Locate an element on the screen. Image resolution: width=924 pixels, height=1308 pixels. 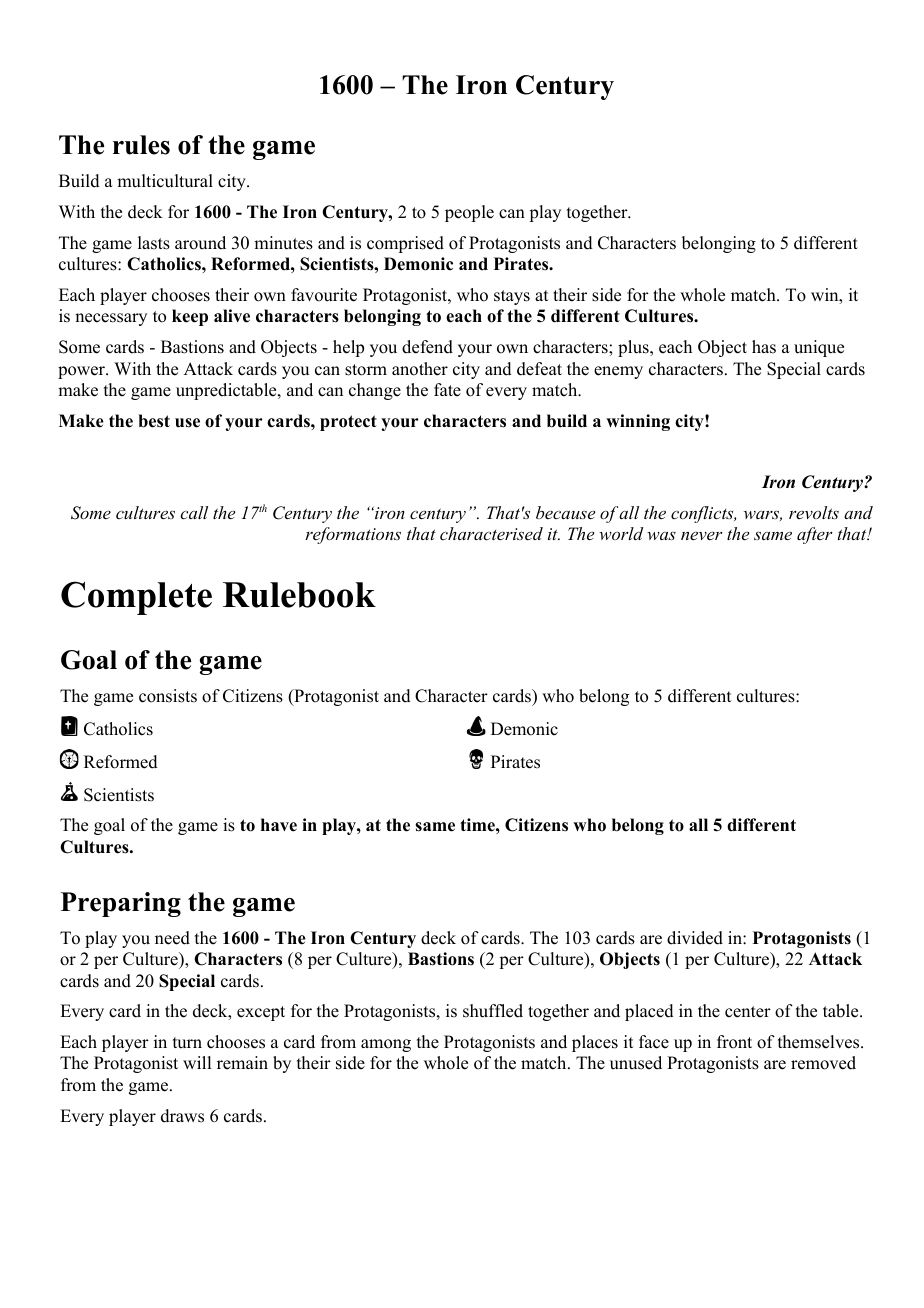
has is located at coordinates (764, 347).
